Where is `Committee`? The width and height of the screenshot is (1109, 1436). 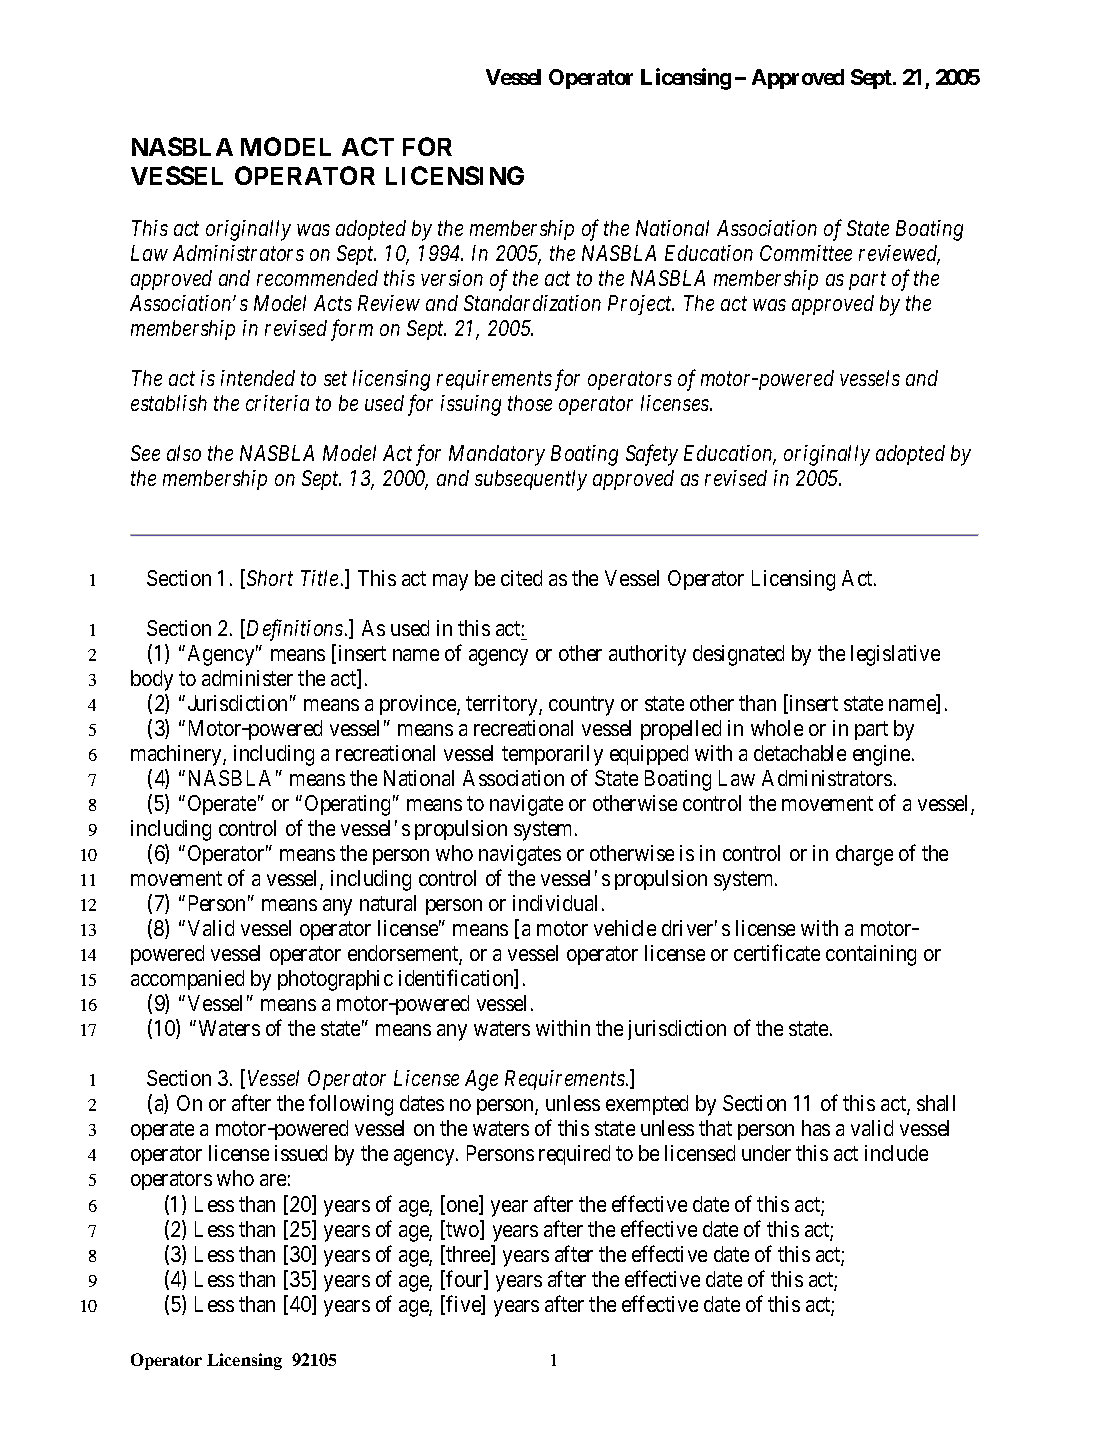
Committee is located at coordinates (806, 253).
